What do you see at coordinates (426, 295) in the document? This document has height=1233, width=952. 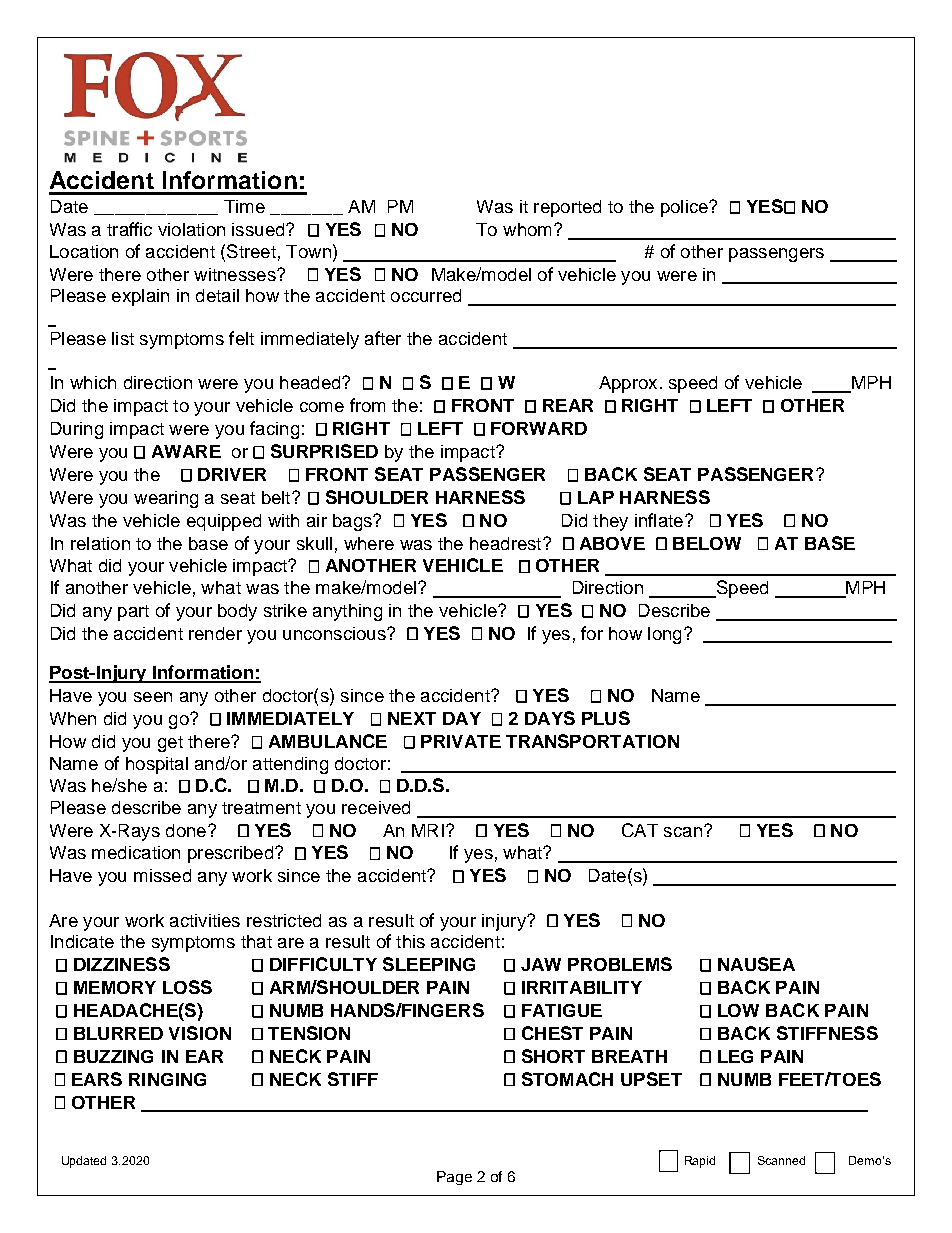 I see `occurred` at bounding box center [426, 295].
